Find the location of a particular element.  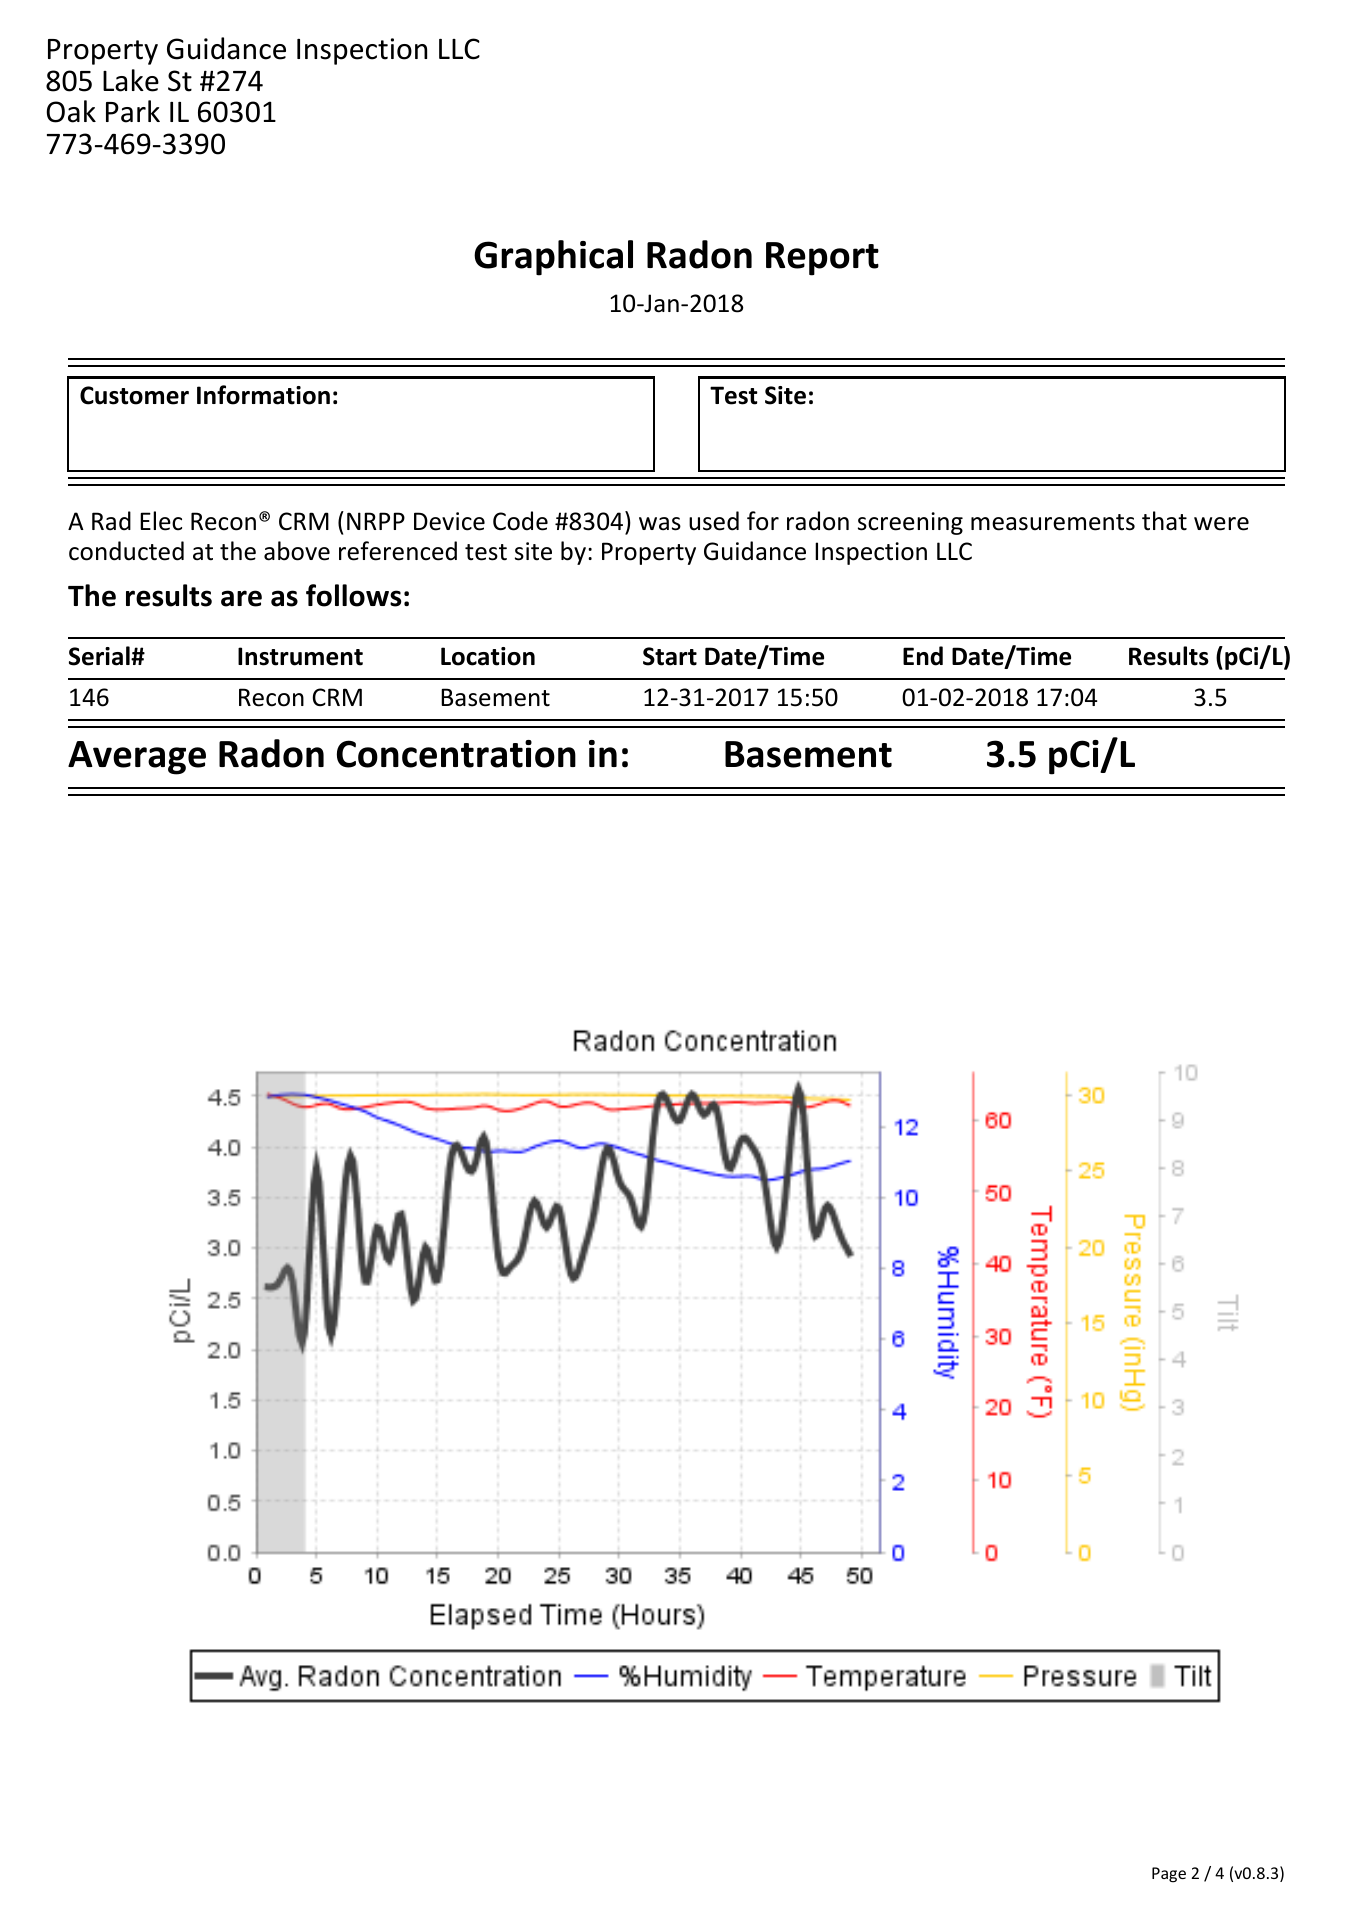

Start is located at coordinates (670, 656).
